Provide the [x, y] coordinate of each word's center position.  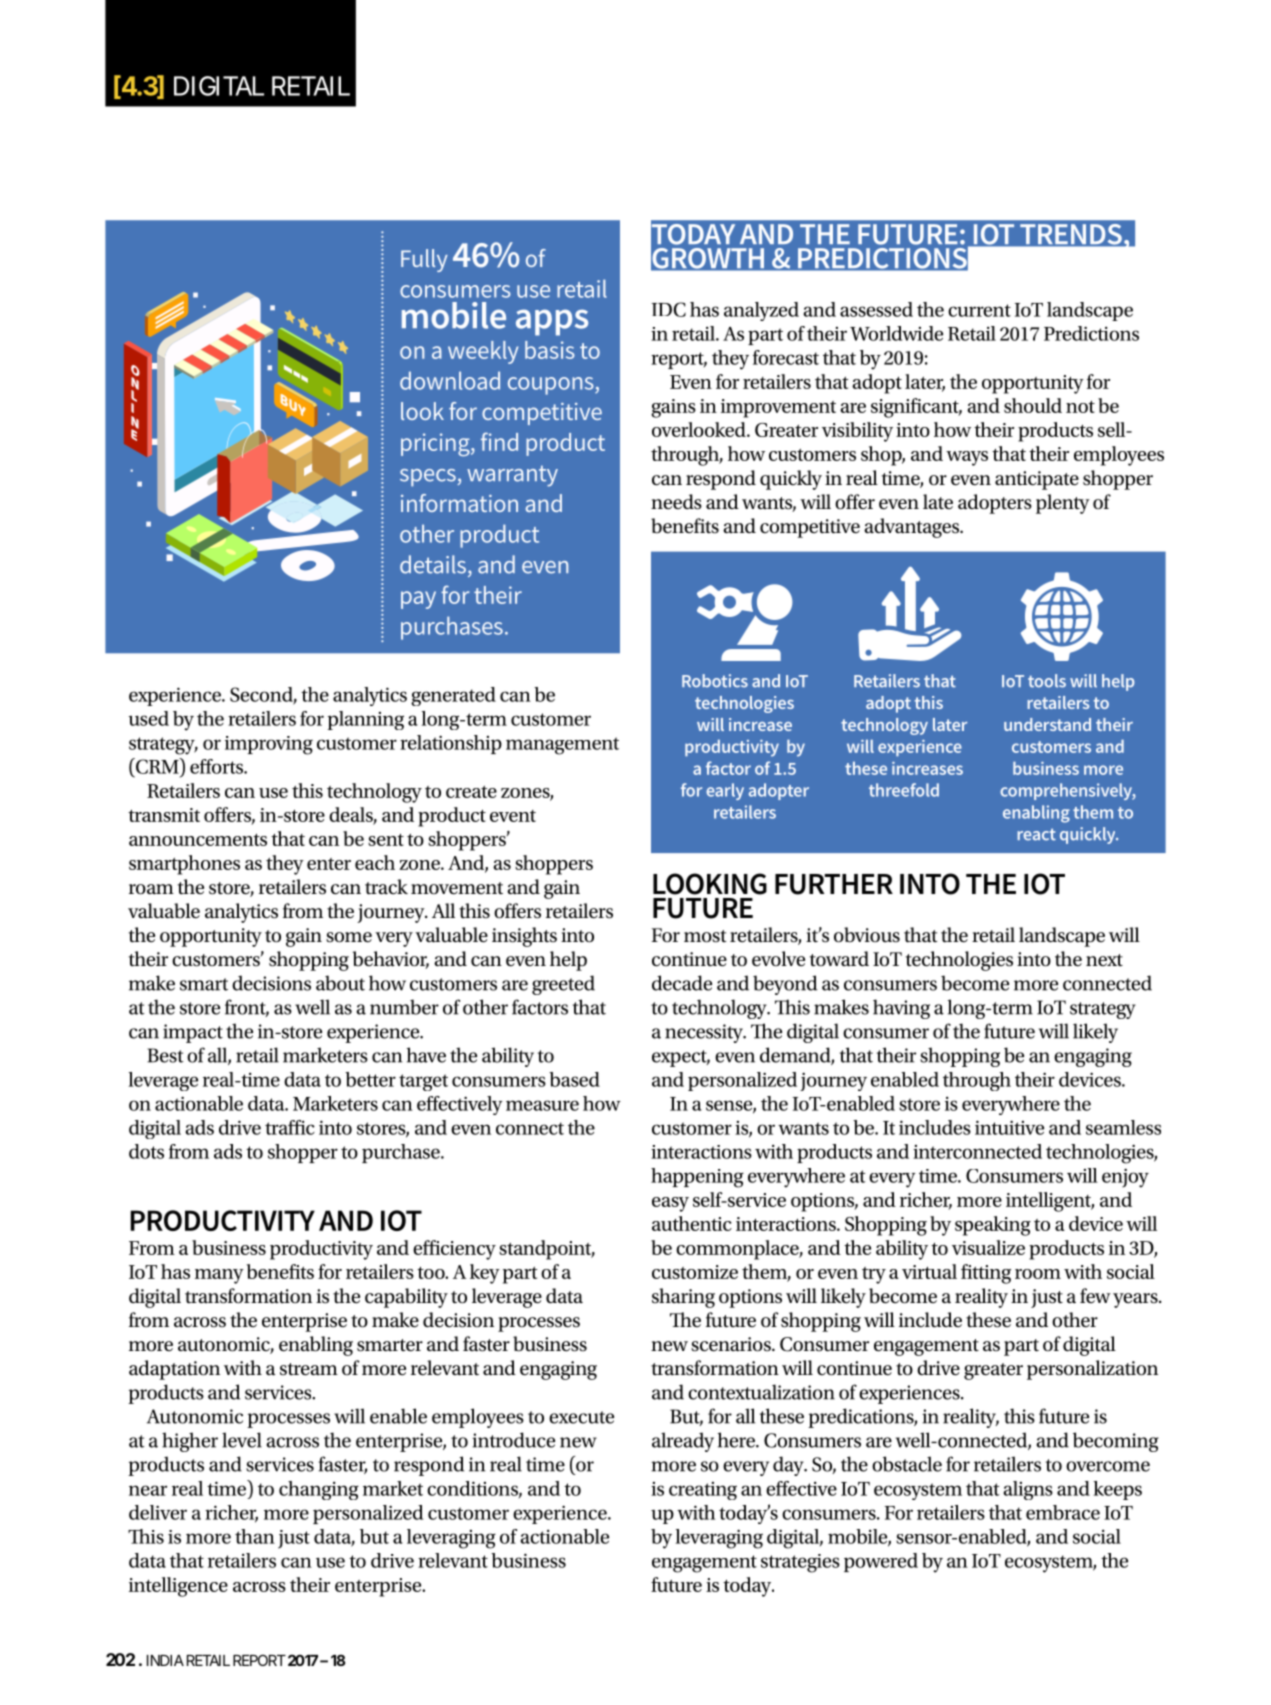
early [725, 791]
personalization [1092, 1370]
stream [309, 1369]
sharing [683, 1298]
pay [418, 600]
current [979, 310]
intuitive [1009, 1127]
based [574, 1079]
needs [676, 502]
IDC [669, 309]
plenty [1063, 504]
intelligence [178, 1587]
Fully [424, 260]
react [1036, 834]
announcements [198, 840]
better [370, 1079]
